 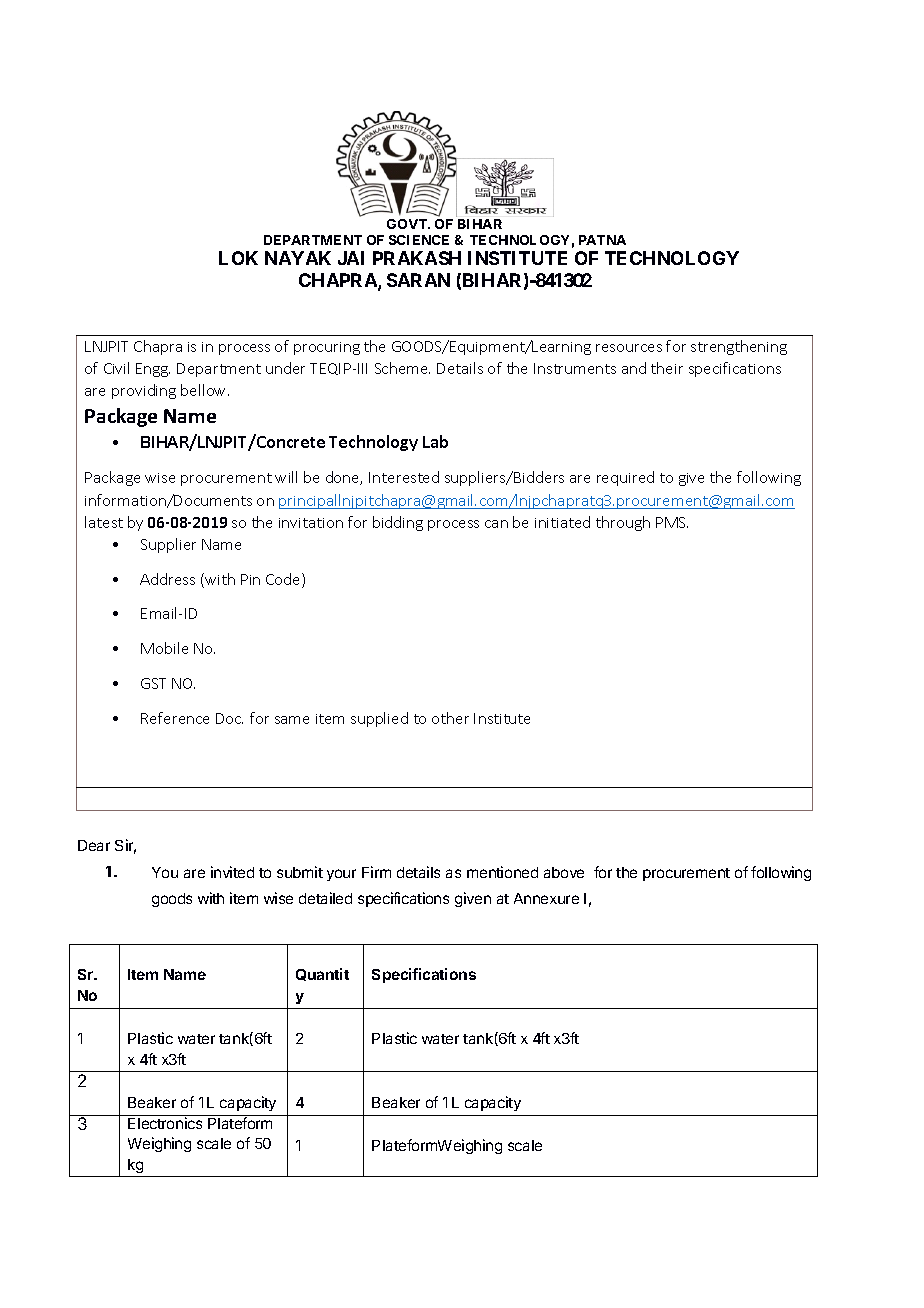 I want to click on LOK, so click(x=238, y=258).
